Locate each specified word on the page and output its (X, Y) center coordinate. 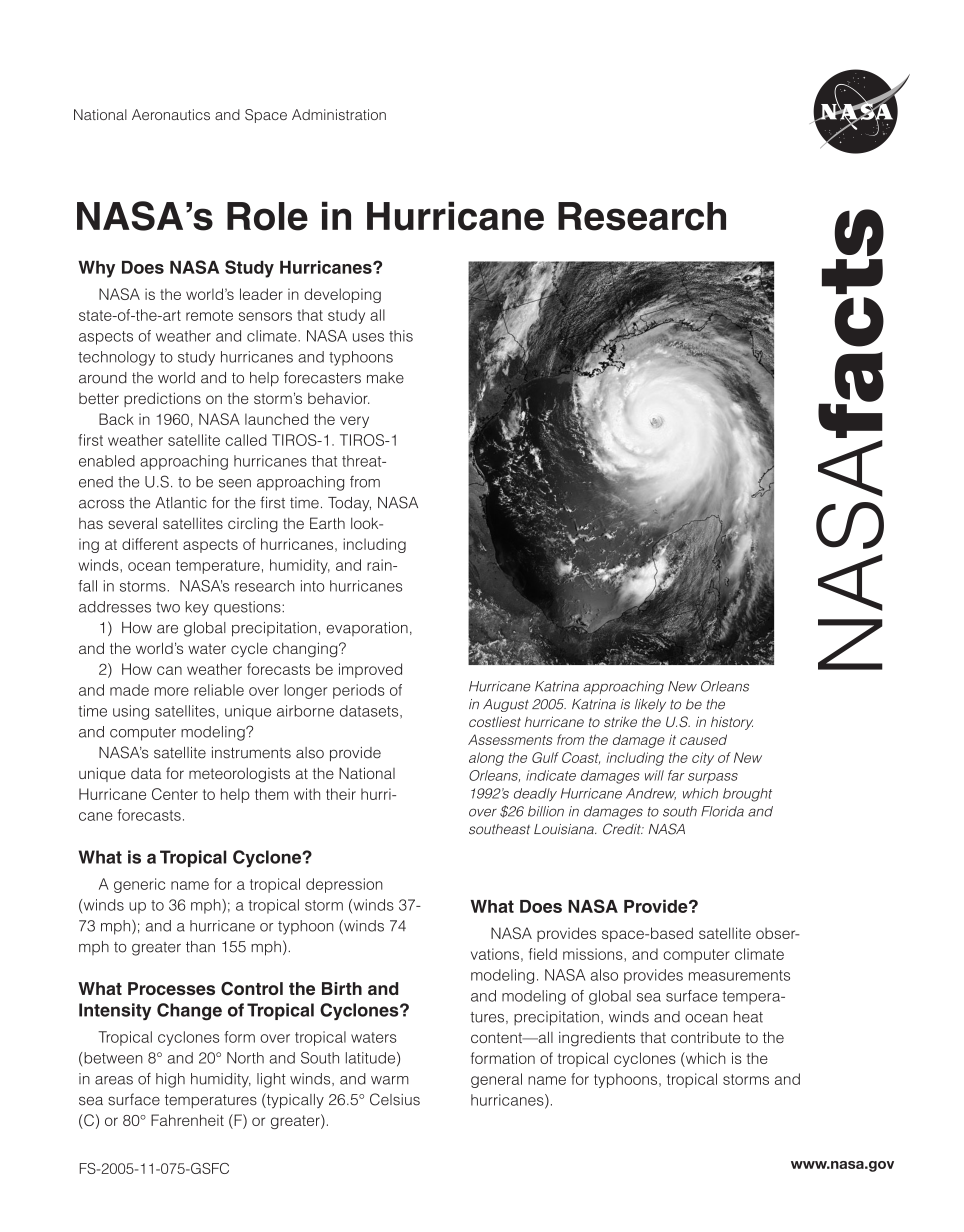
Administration (339, 114)
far (676, 775)
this (401, 336)
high (170, 1080)
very (354, 422)
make (385, 378)
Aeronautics (171, 114)
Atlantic (181, 503)
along (486, 759)
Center (175, 794)
